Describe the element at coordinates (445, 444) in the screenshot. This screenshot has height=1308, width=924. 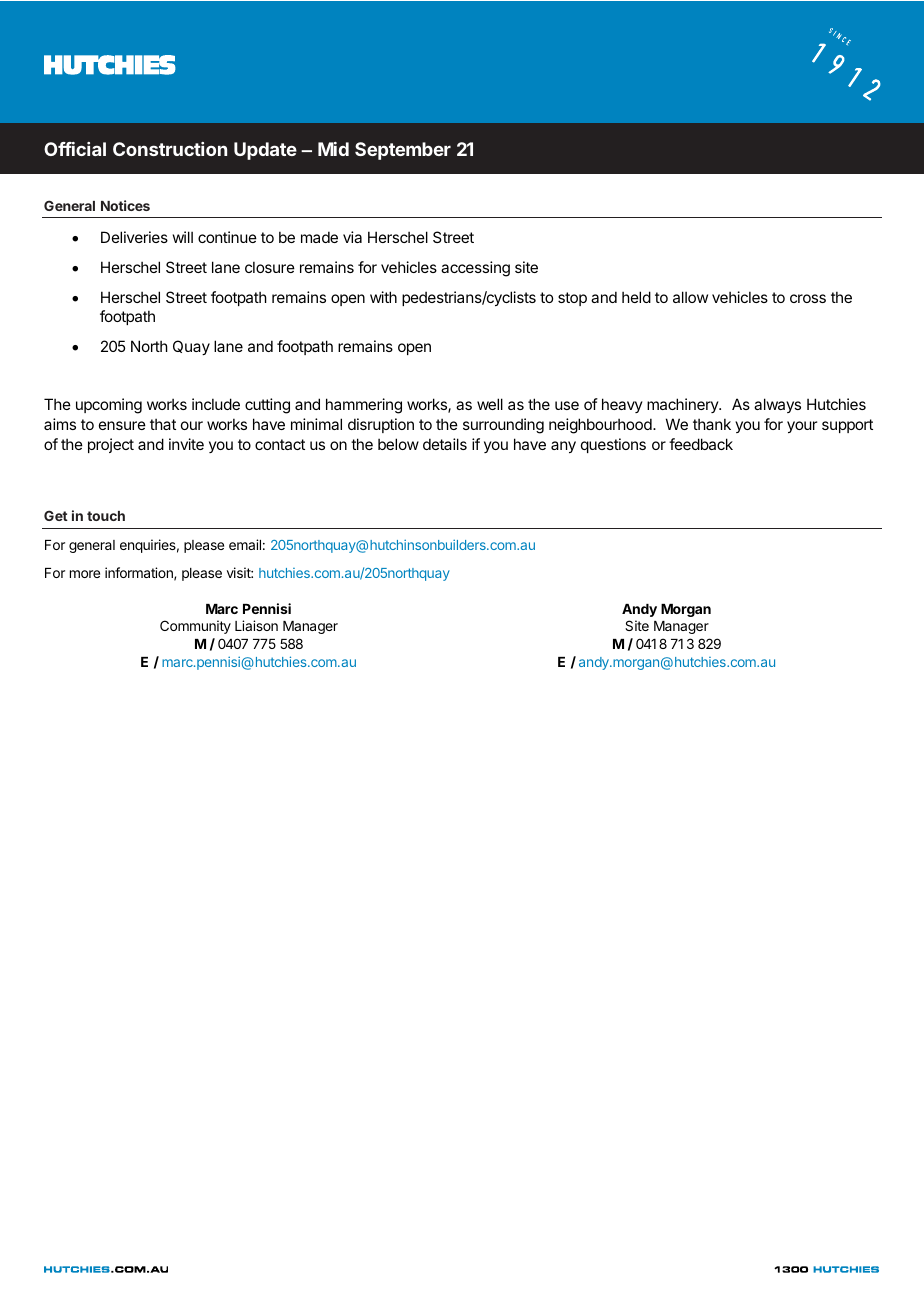
I see `details` at that location.
